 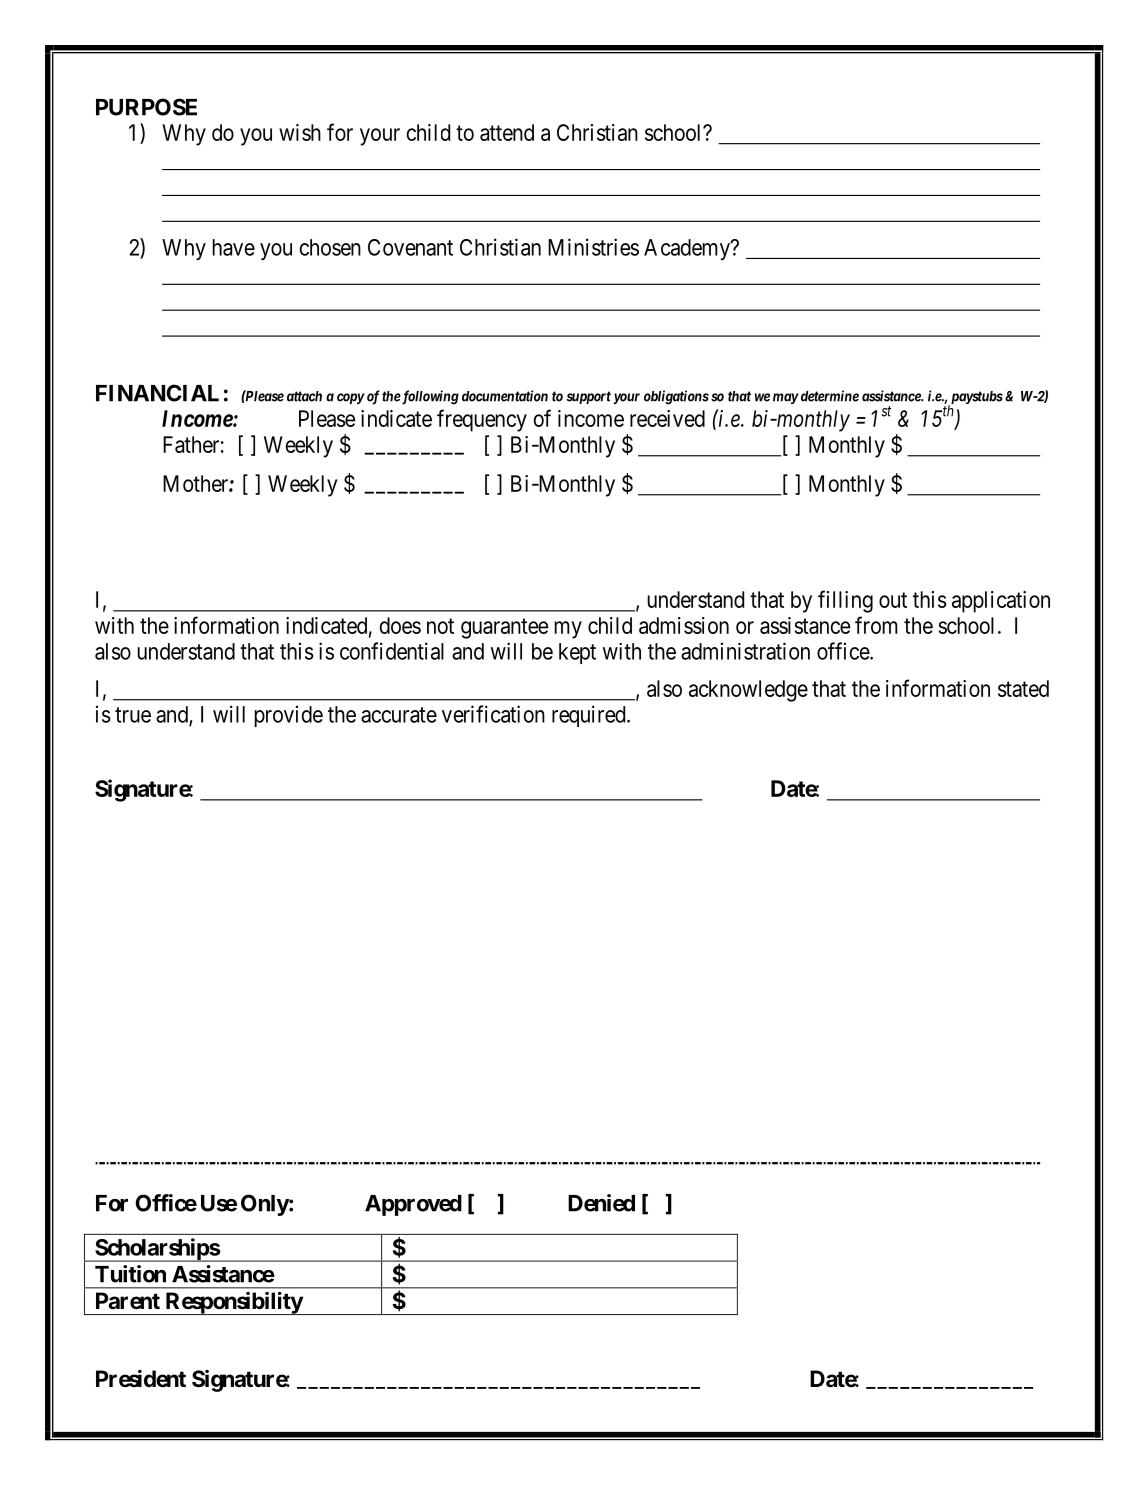 I want to click on acknowledge, so click(x=748, y=691).
